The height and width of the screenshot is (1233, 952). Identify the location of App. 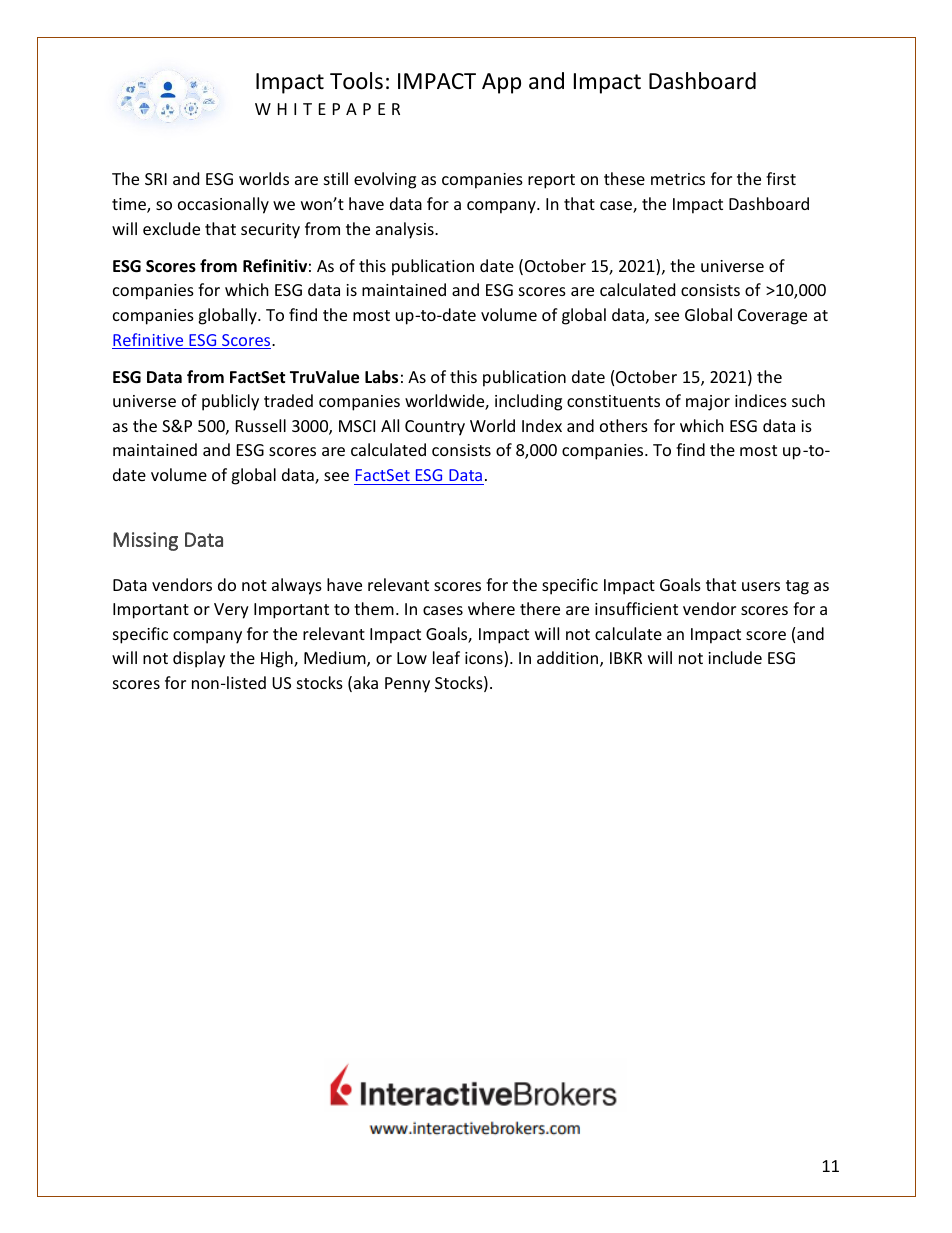
(501, 83).
